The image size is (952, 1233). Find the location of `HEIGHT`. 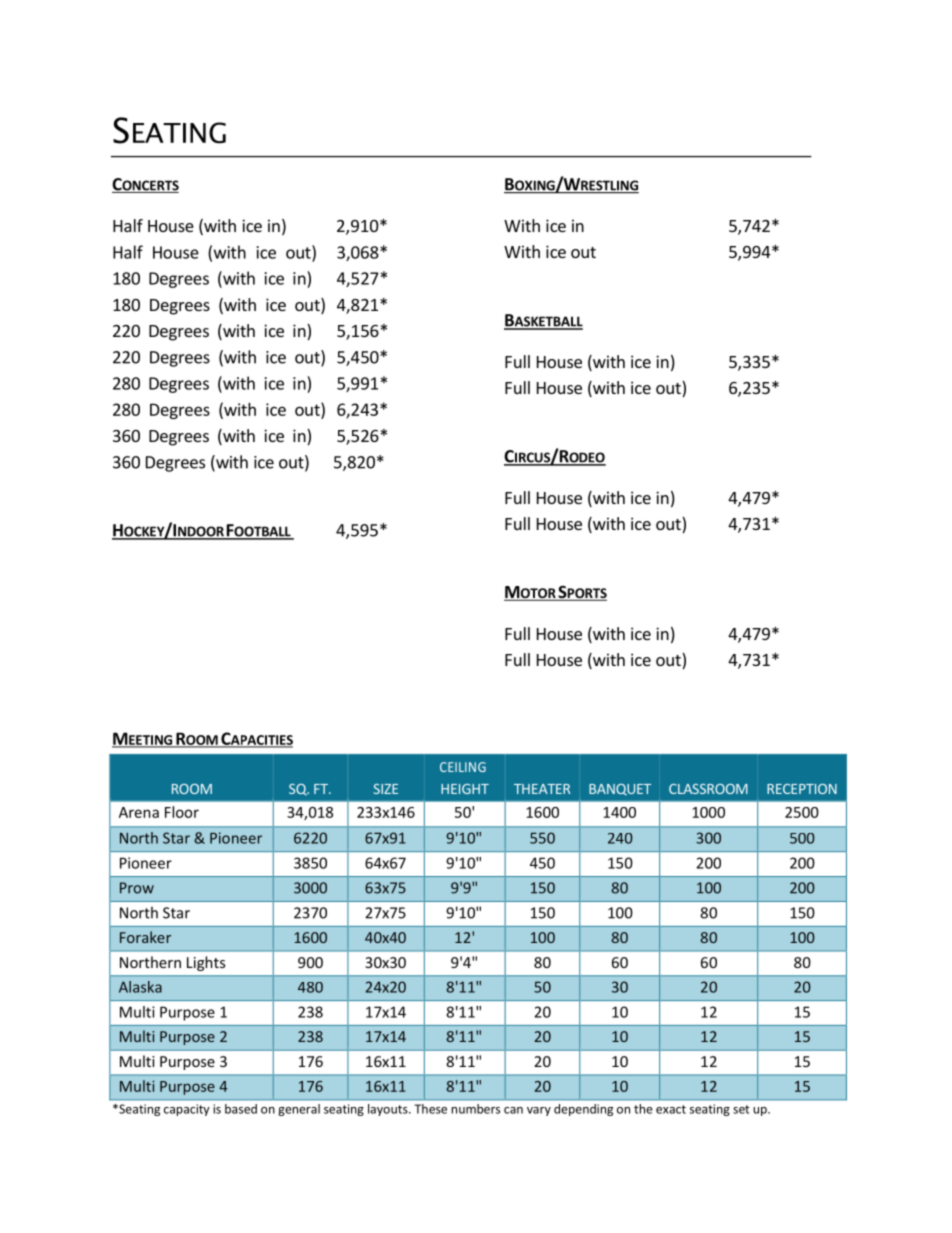

HEIGHT is located at coordinates (465, 789).
